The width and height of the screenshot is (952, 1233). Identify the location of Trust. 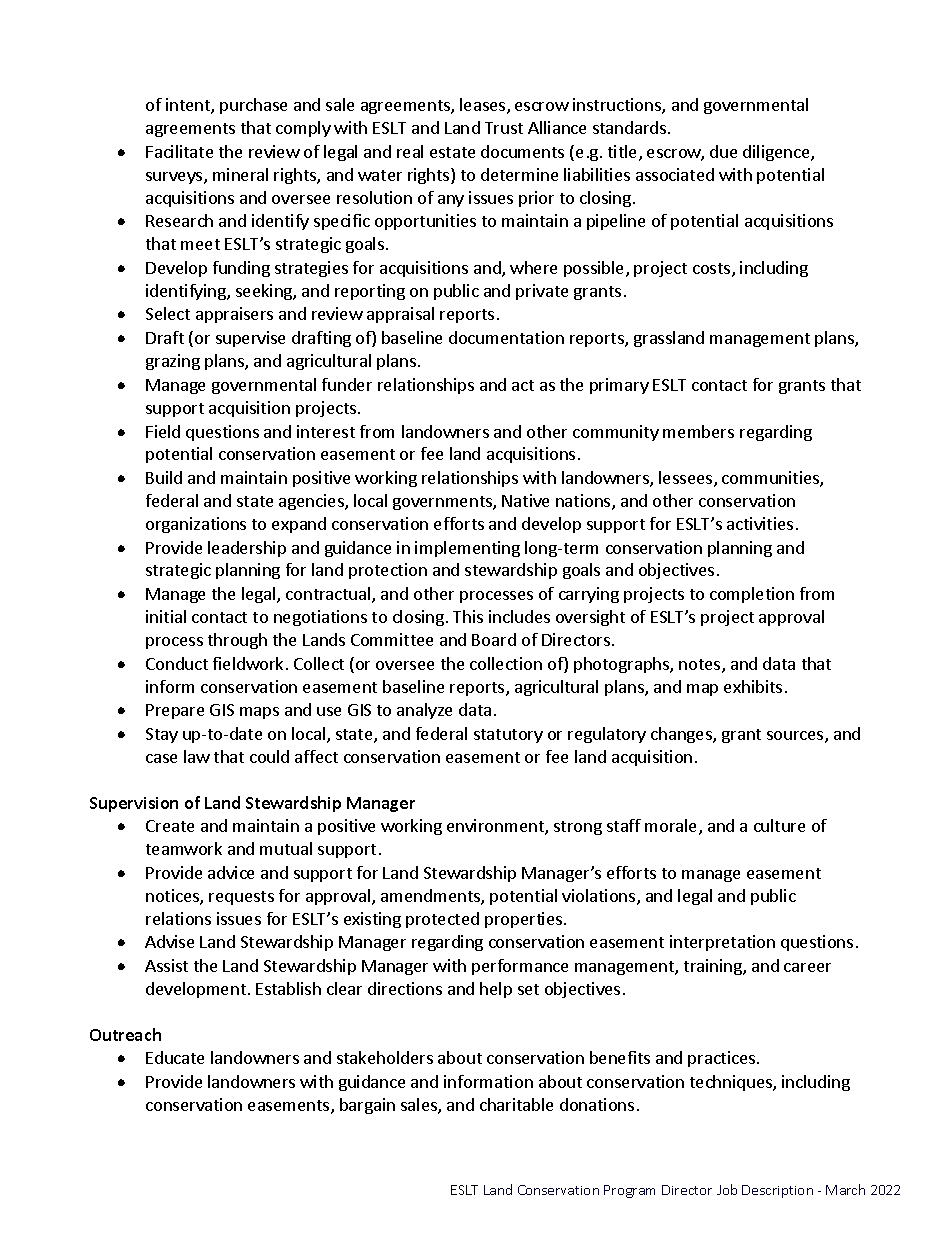
(504, 128).
